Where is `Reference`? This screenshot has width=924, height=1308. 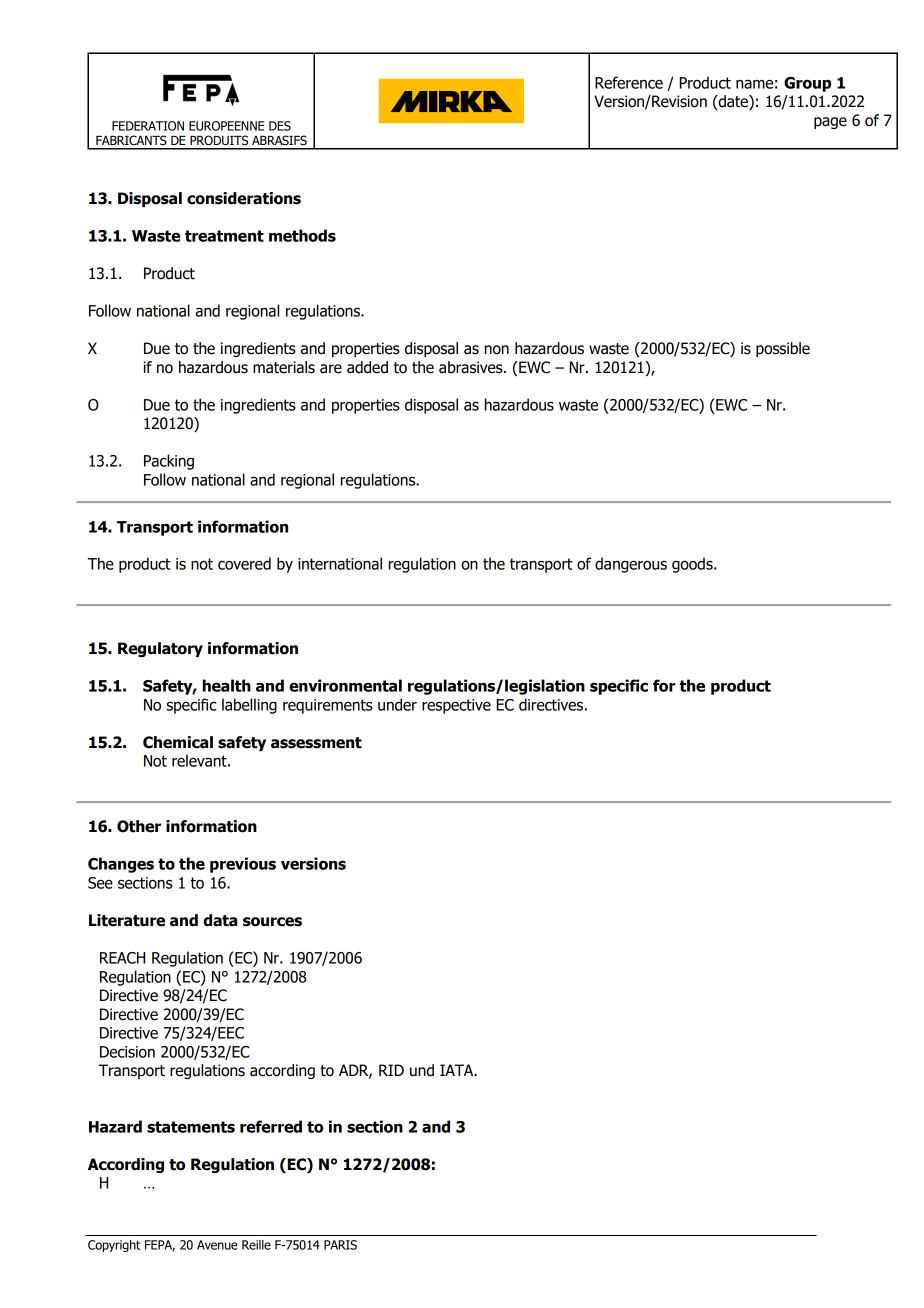
Reference is located at coordinates (629, 82).
